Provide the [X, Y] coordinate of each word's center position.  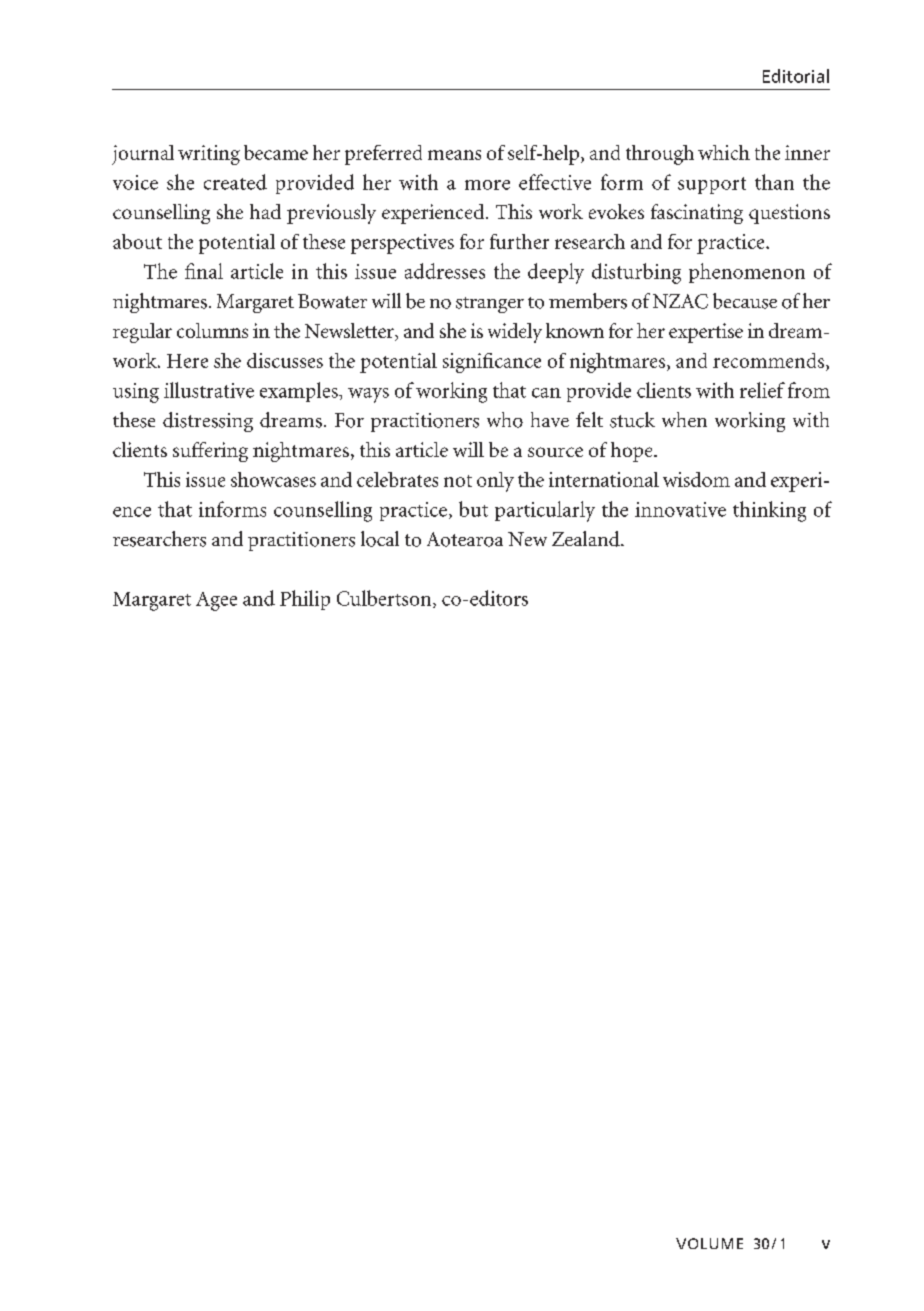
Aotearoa [465, 539]
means [454, 155]
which [724, 152]
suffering [210, 452]
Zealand [587, 539]
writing [209, 155]
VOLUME [709, 1243]
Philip [305, 600]
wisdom [696, 479]
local [380, 539]
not [458, 481]
